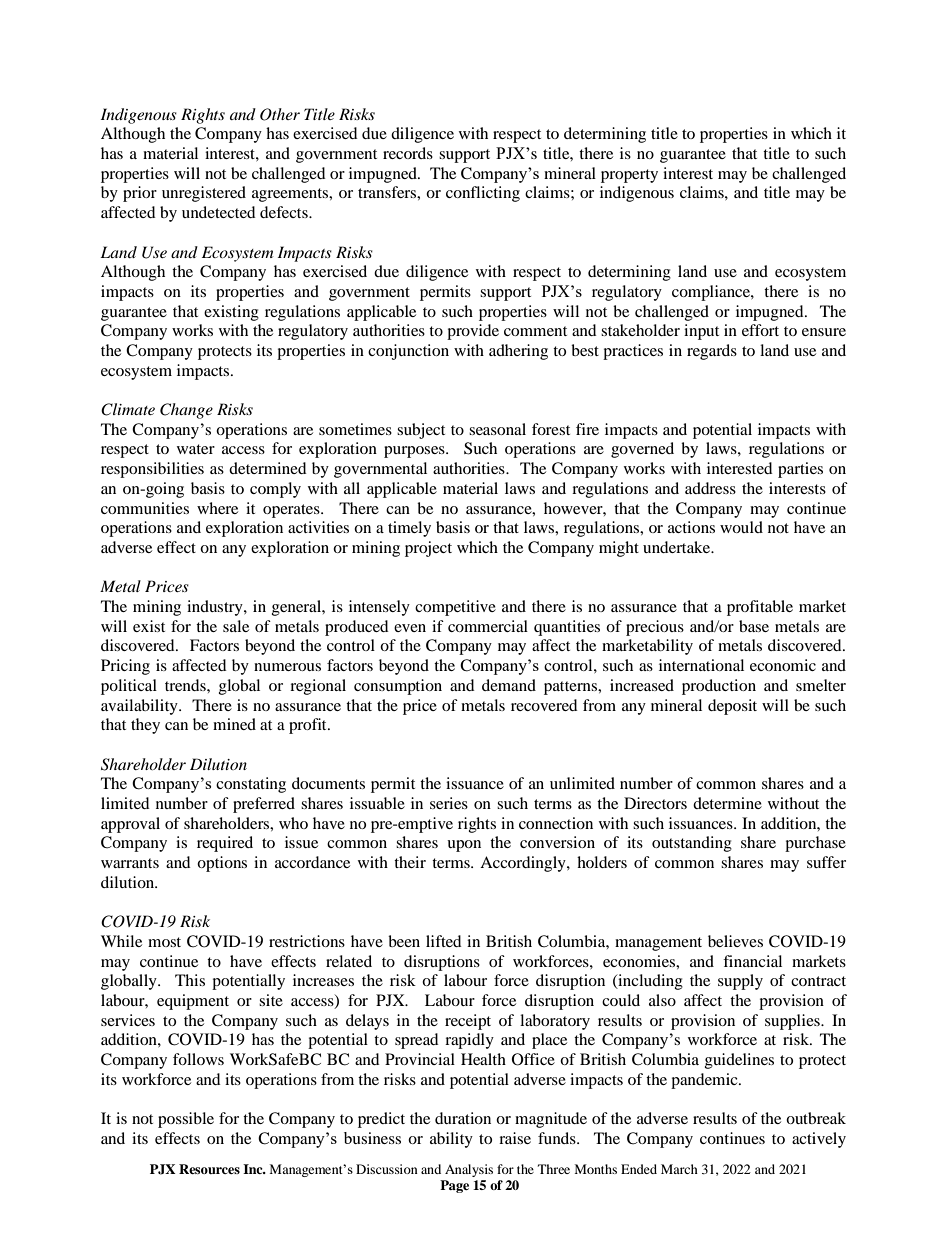 The height and width of the page is (1233, 952). What do you see at coordinates (488, 626) in the page?
I see `commercial` at bounding box center [488, 626].
